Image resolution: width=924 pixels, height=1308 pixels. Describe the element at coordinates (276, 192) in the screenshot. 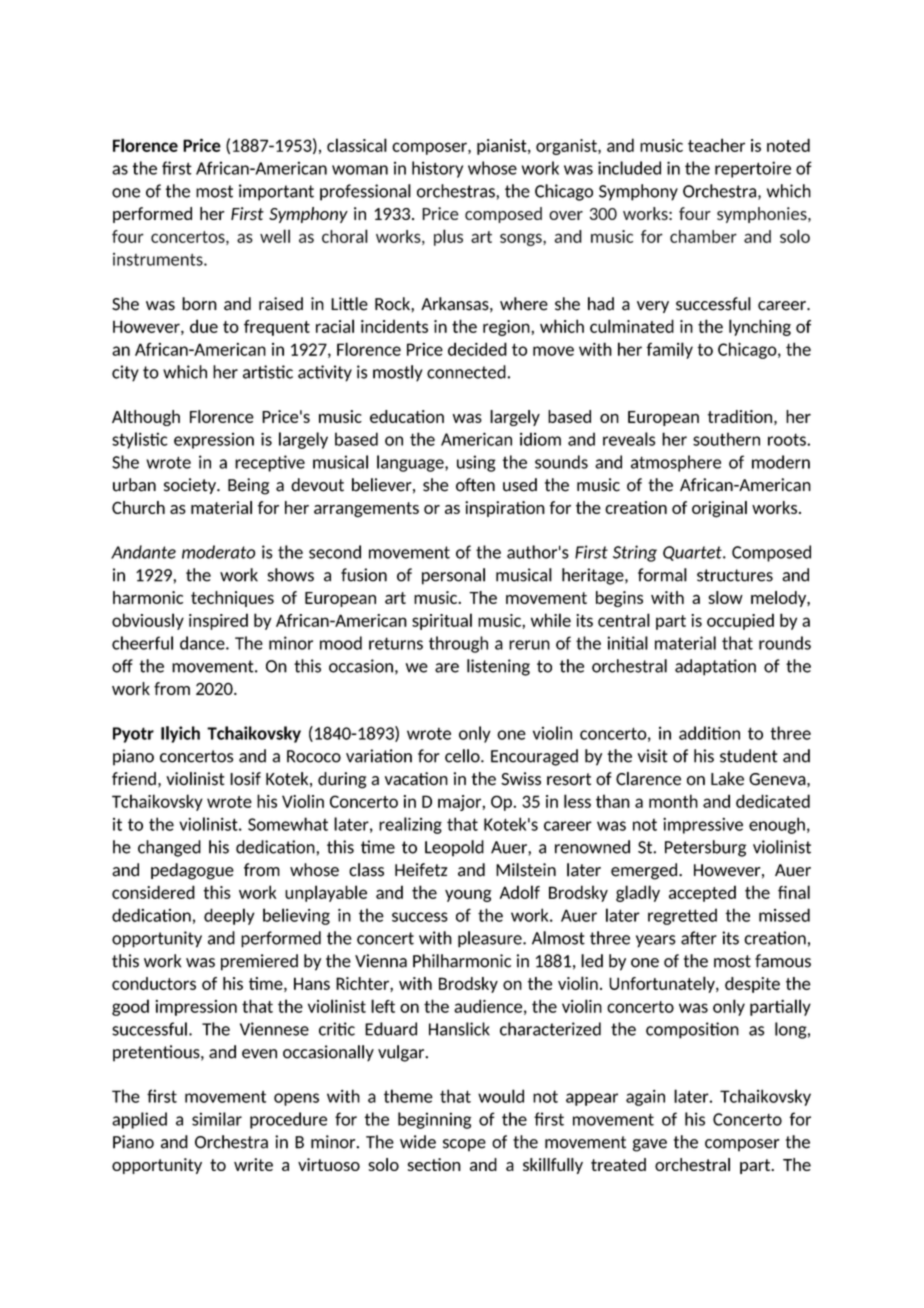

I see `important` at that location.
